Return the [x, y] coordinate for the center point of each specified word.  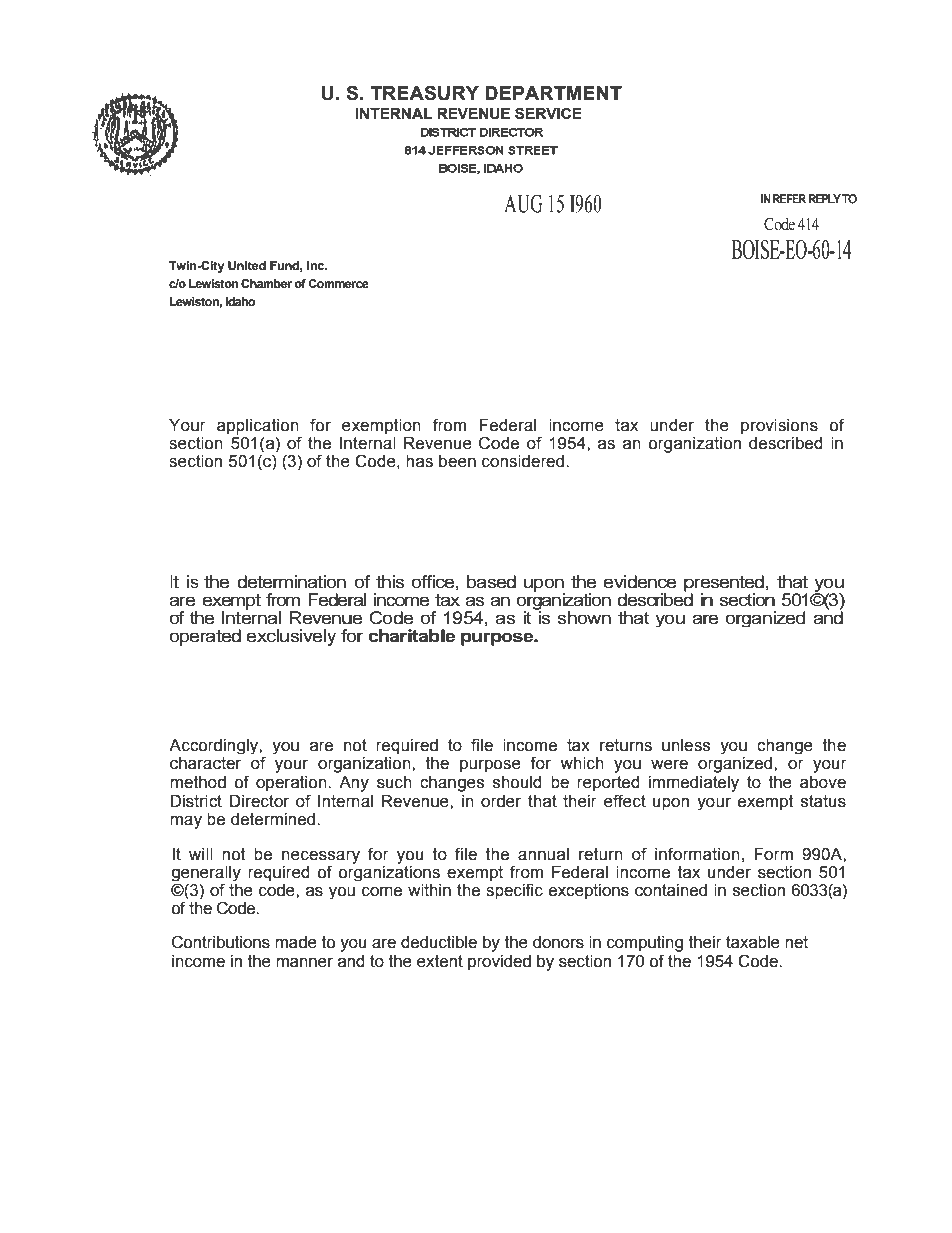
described [786, 443]
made [296, 942]
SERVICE [548, 113]
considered [523, 461]
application [259, 428]
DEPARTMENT [553, 93]
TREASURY [424, 93]
